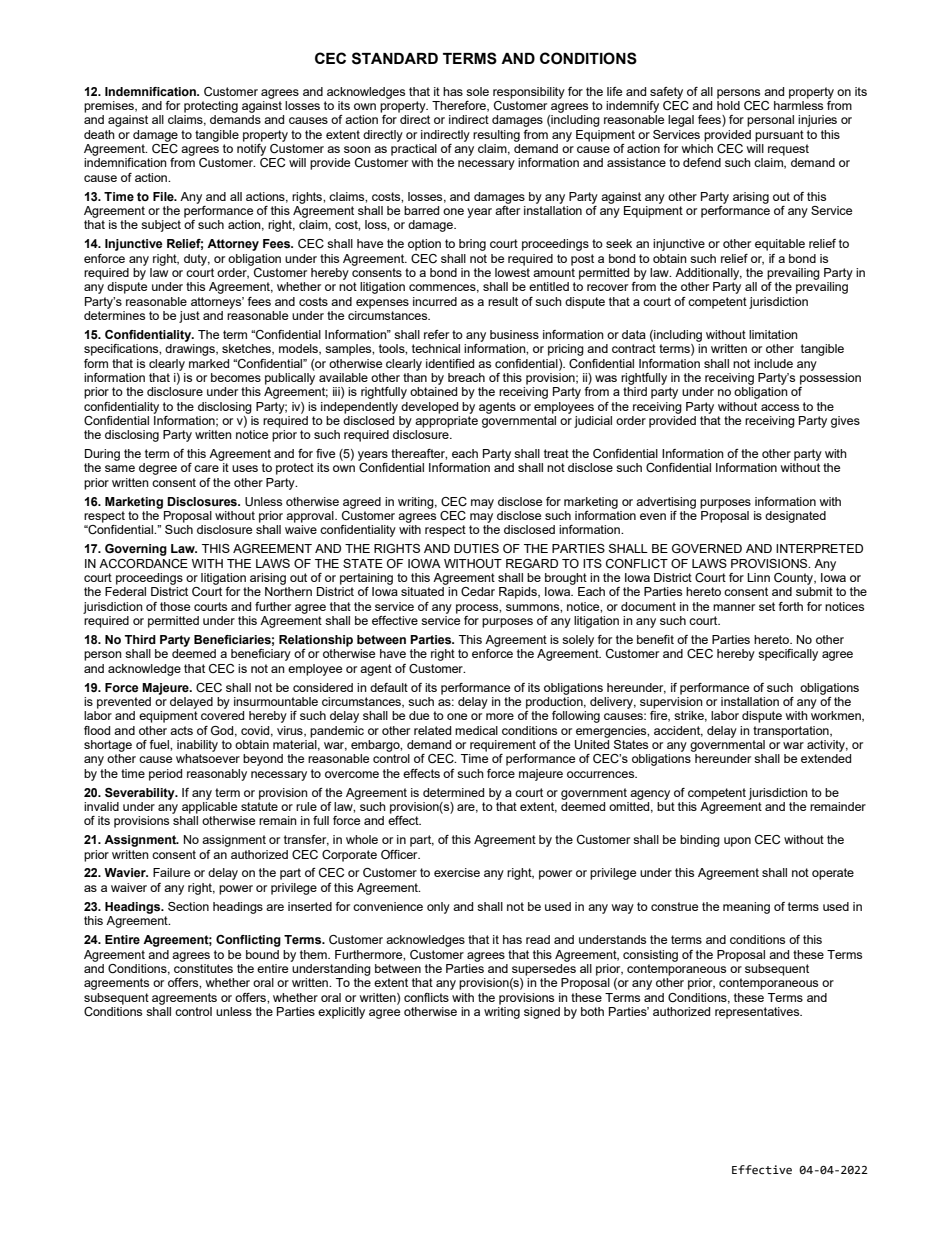 This screenshot has width=952, height=1233. I want to click on incurred, so click(435, 301).
